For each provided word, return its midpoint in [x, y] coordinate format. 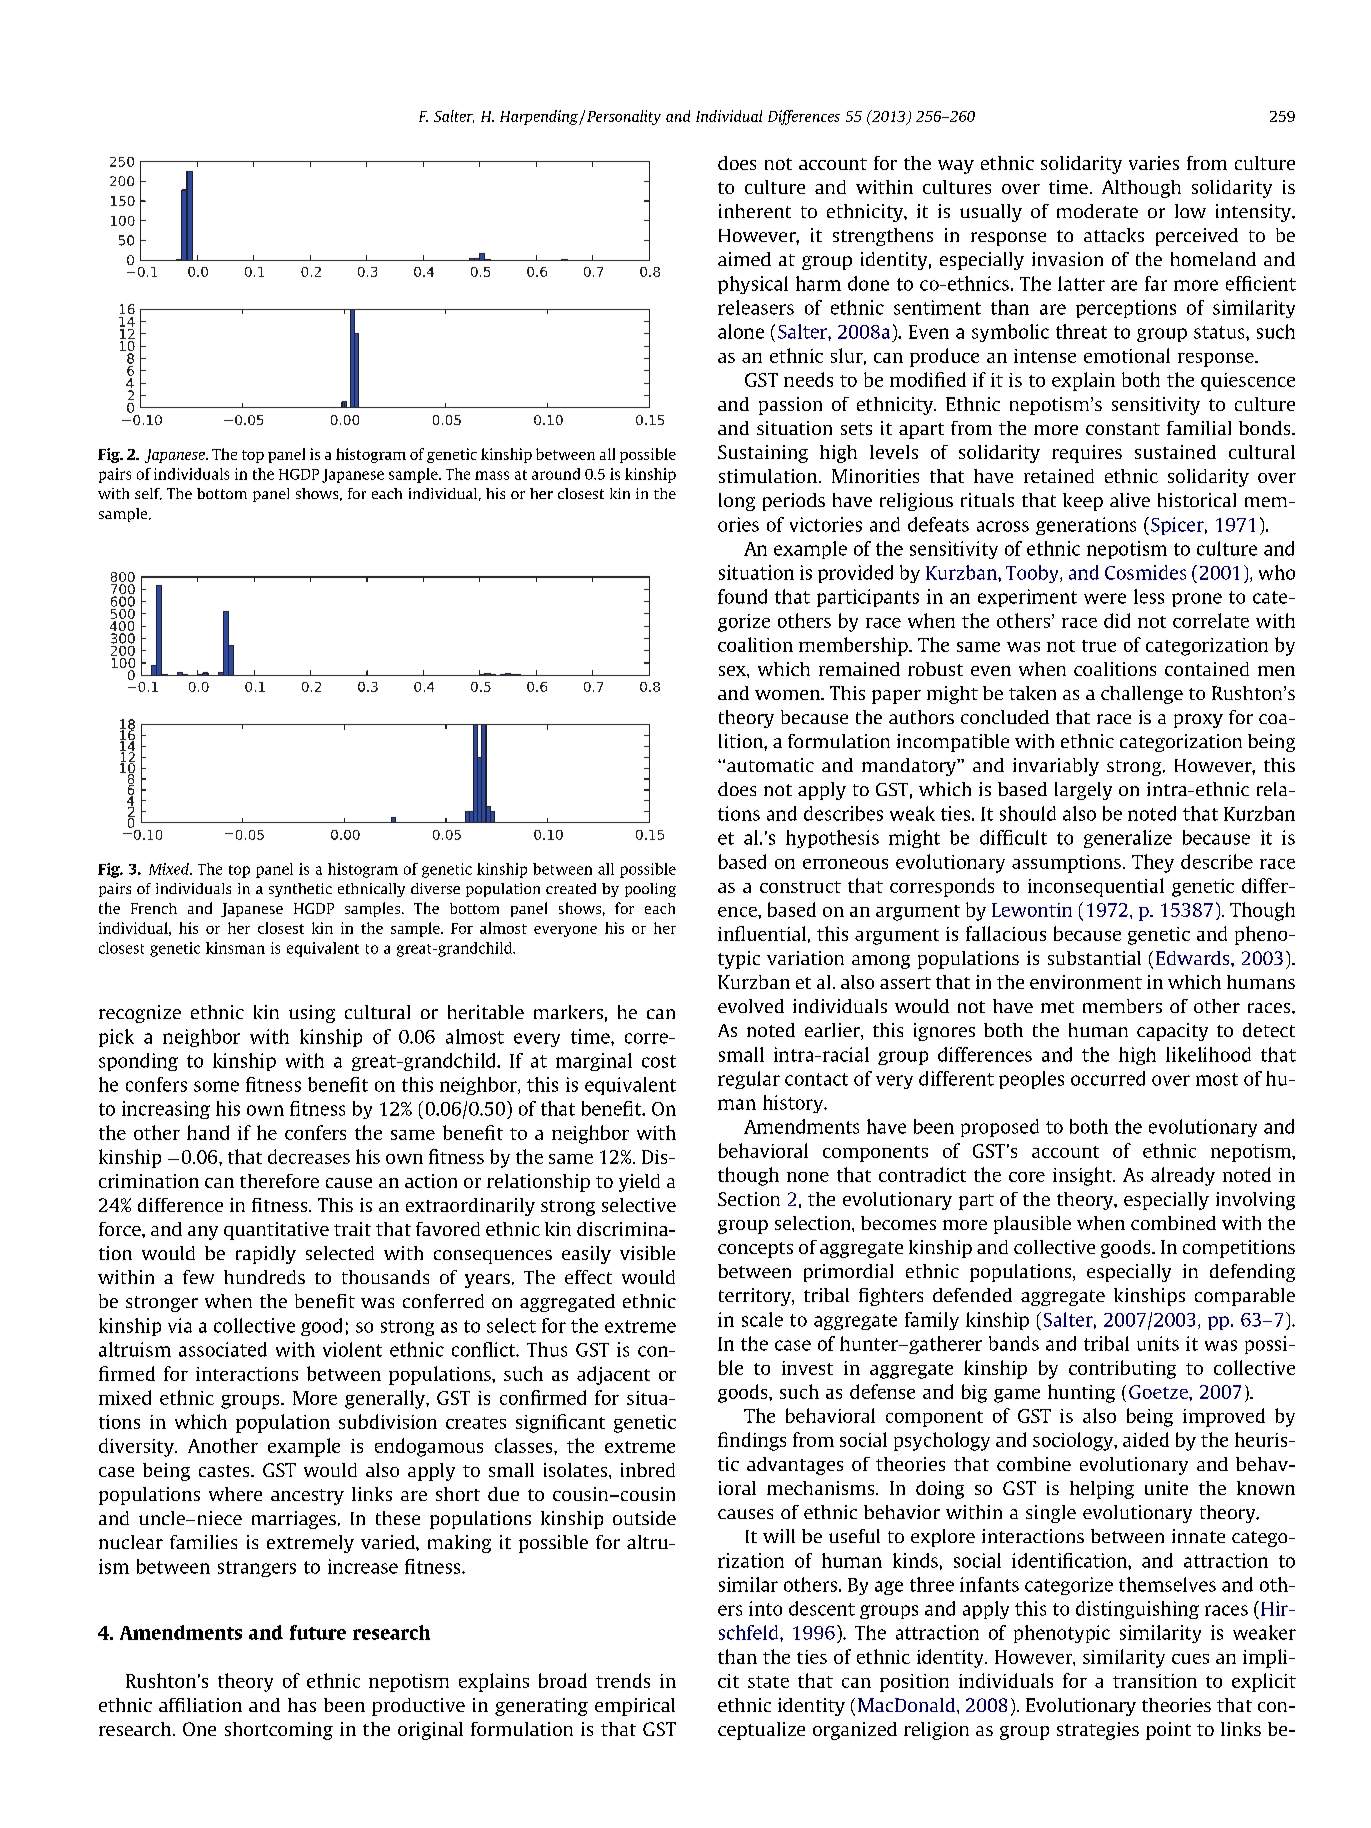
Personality [624, 117]
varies [1154, 163]
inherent [755, 211]
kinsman [235, 948]
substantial [1094, 958]
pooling [650, 890]
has [302, 1705]
